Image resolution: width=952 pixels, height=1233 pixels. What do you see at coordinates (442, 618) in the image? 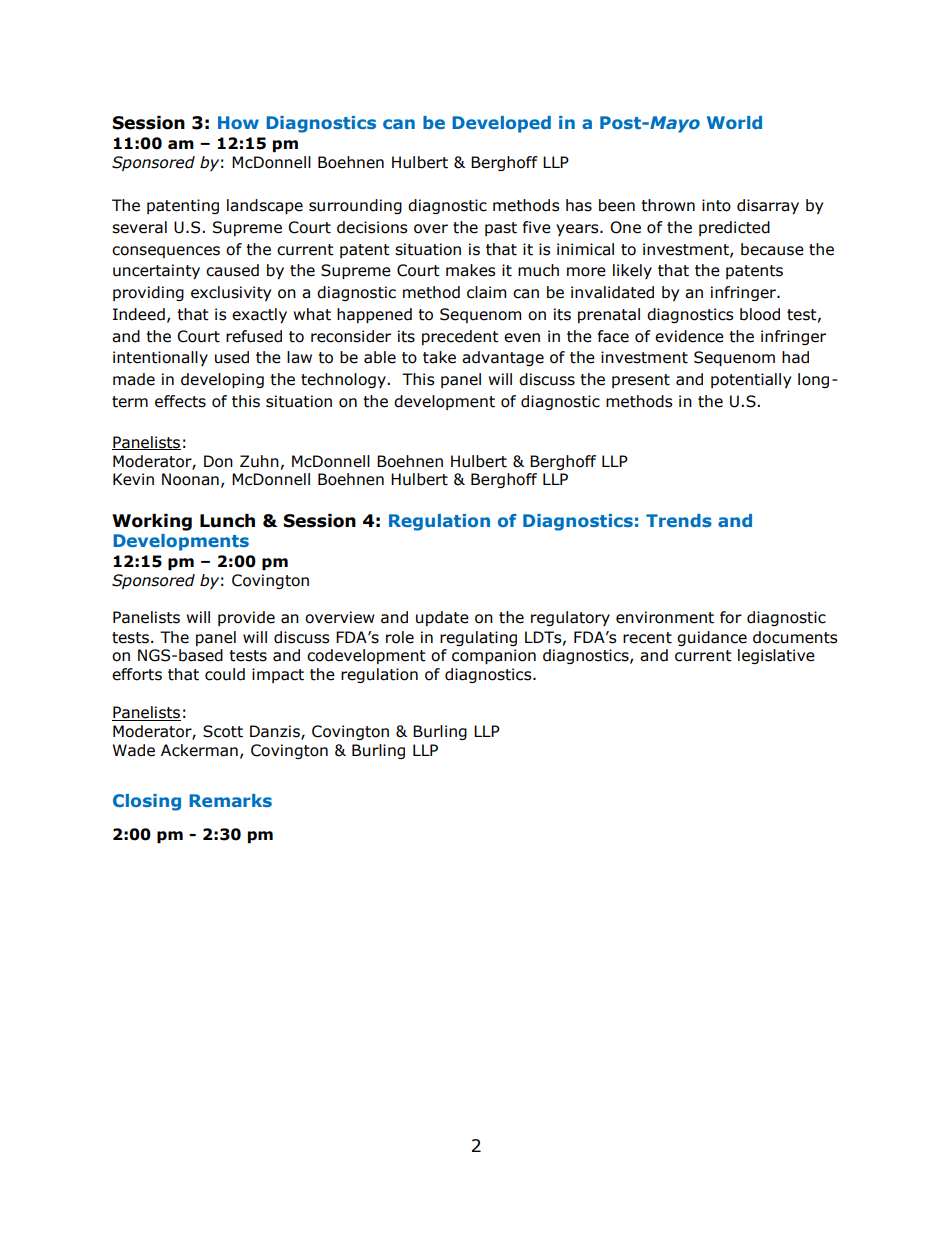
I see `update` at bounding box center [442, 618].
